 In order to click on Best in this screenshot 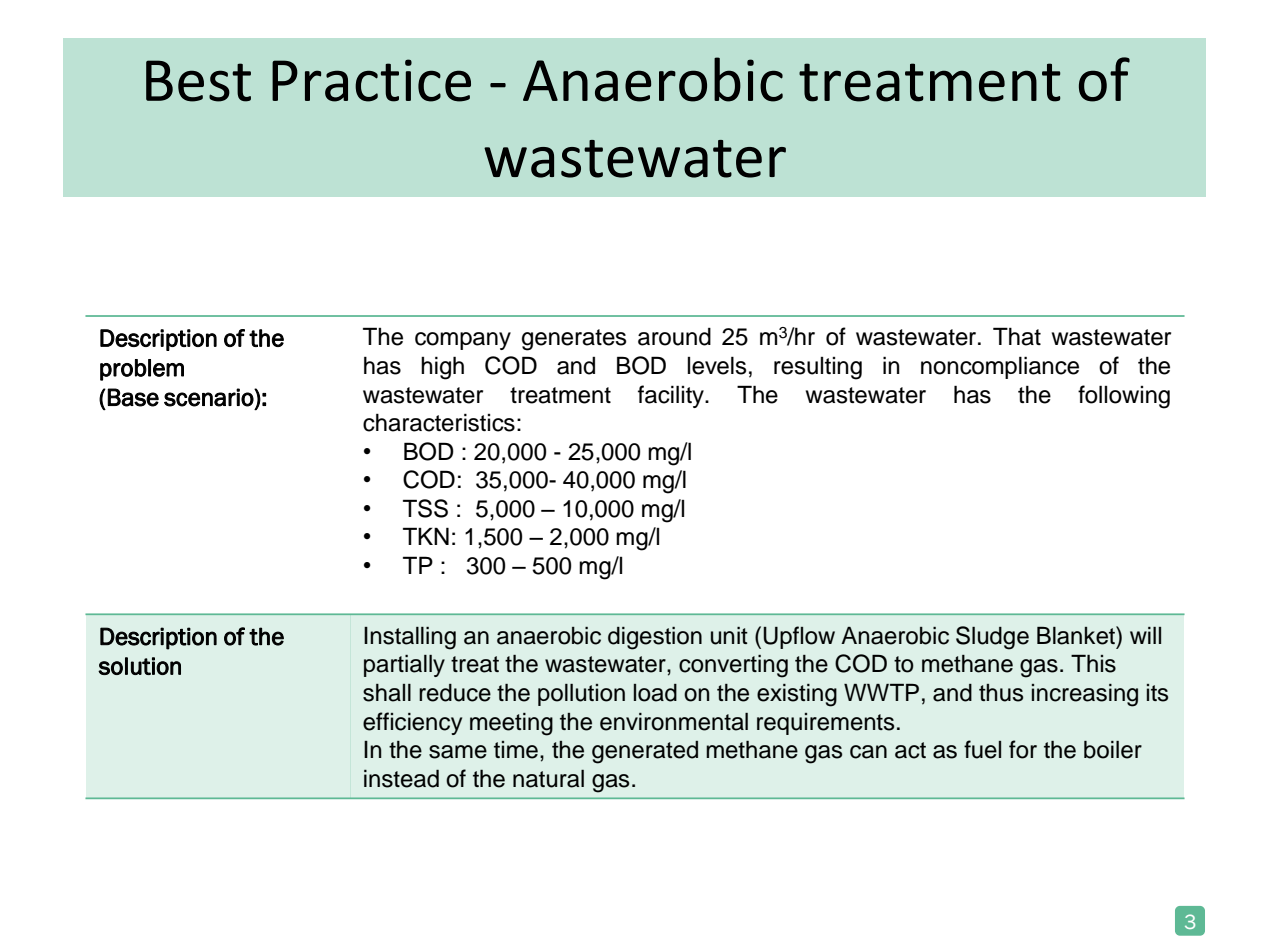, I will do `click(198, 81)`.
